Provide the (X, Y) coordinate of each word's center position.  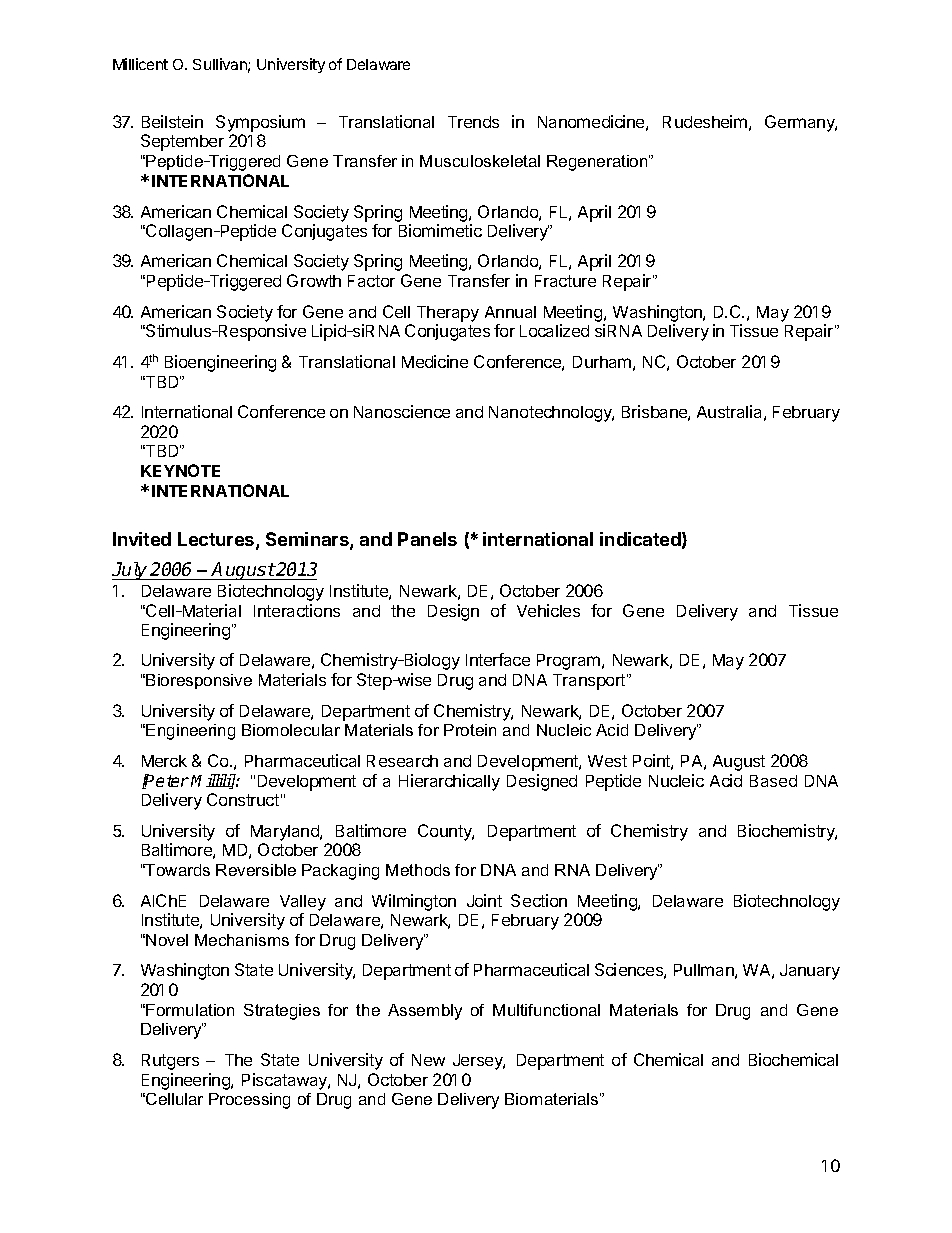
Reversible (256, 870)
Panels (427, 539)
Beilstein (172, 121)
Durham (602, 362)
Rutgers (170, 1062)
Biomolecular (291, 730)
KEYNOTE (180, 470)
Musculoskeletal (480, 161)
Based (773, 781)
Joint (484, 900)
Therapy (448, 314)
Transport (590, 682)
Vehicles (548, 610)
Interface (498, 659)
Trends (473, 122)
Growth (314, 280)
